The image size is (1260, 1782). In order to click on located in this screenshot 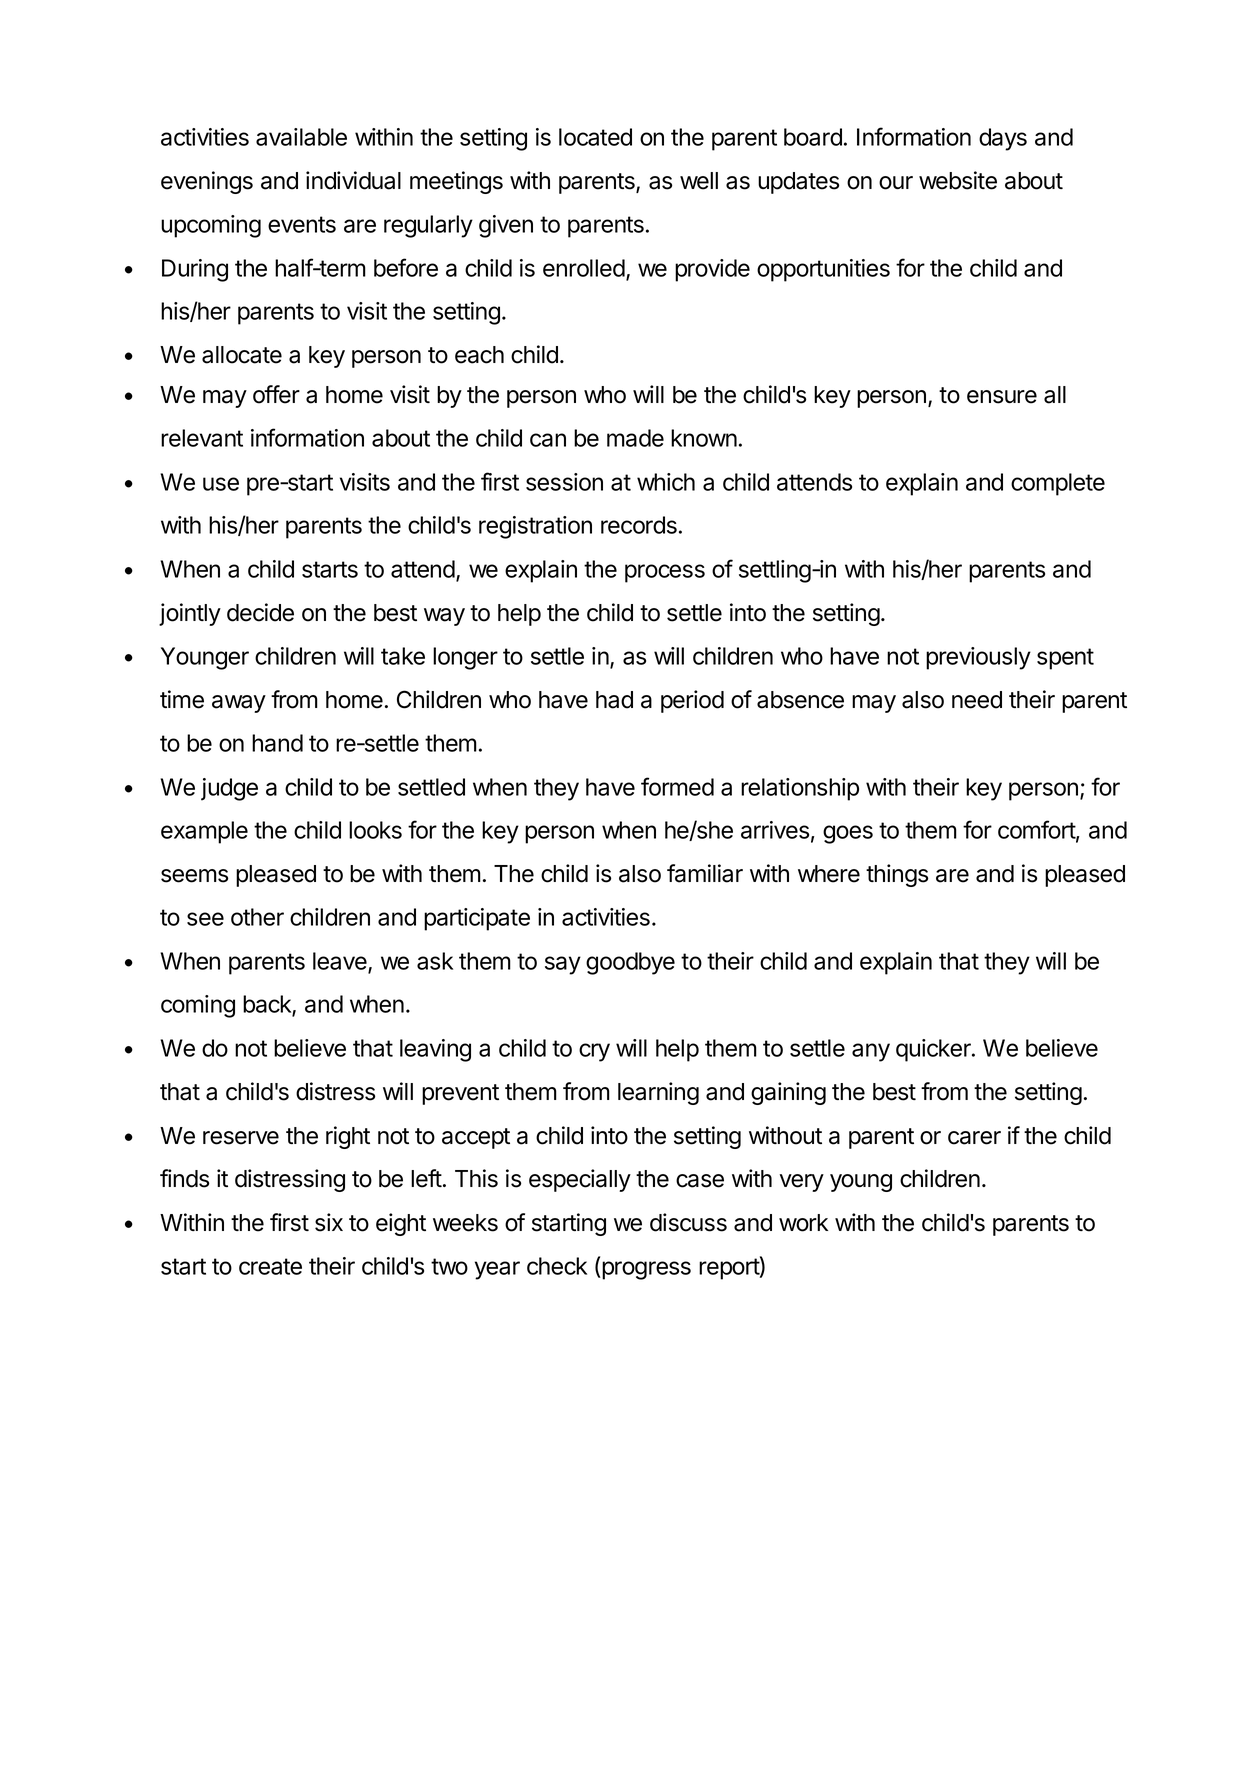, I will do `click(595, 137)`.
